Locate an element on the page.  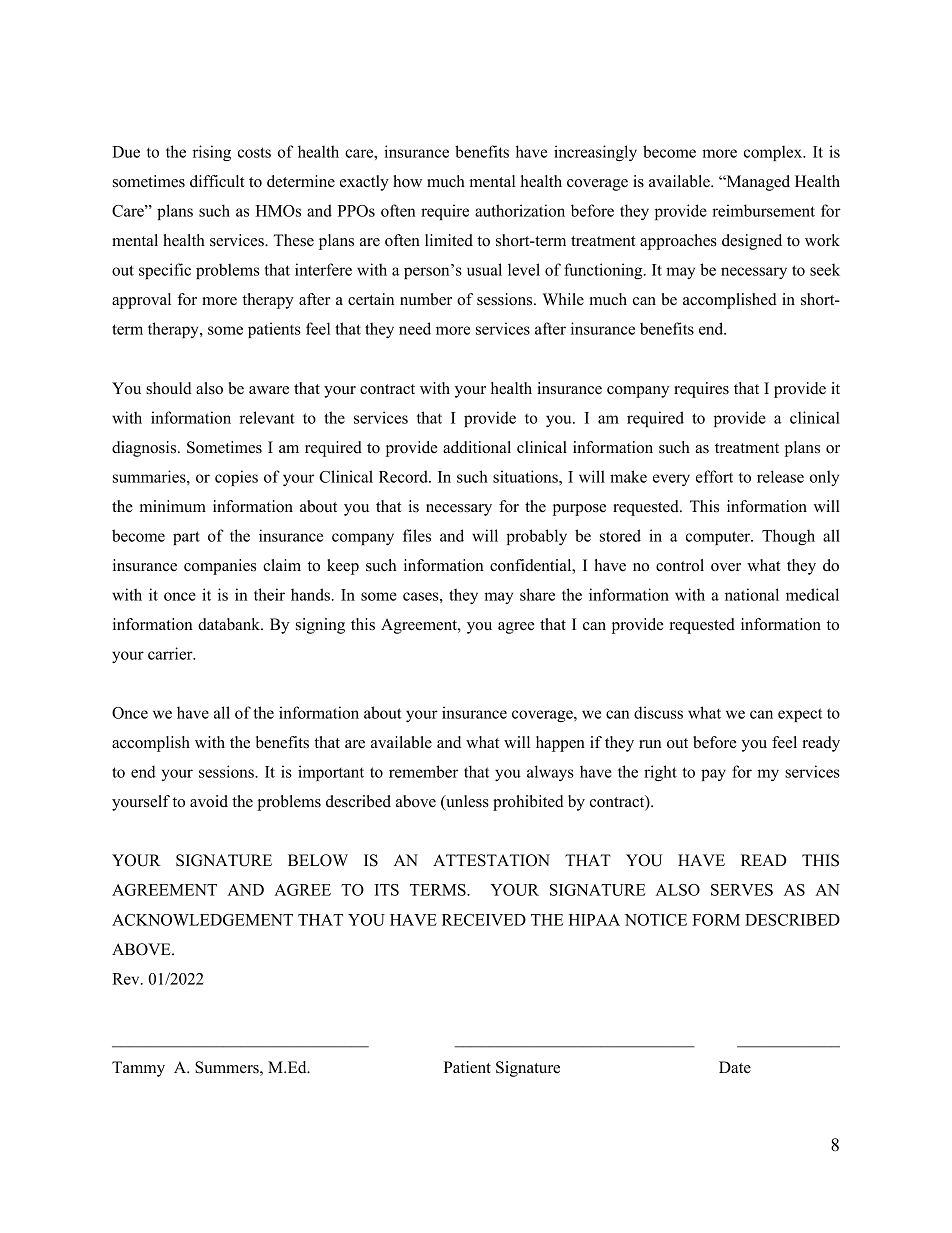
additional is located at coordinates (477, 447).
